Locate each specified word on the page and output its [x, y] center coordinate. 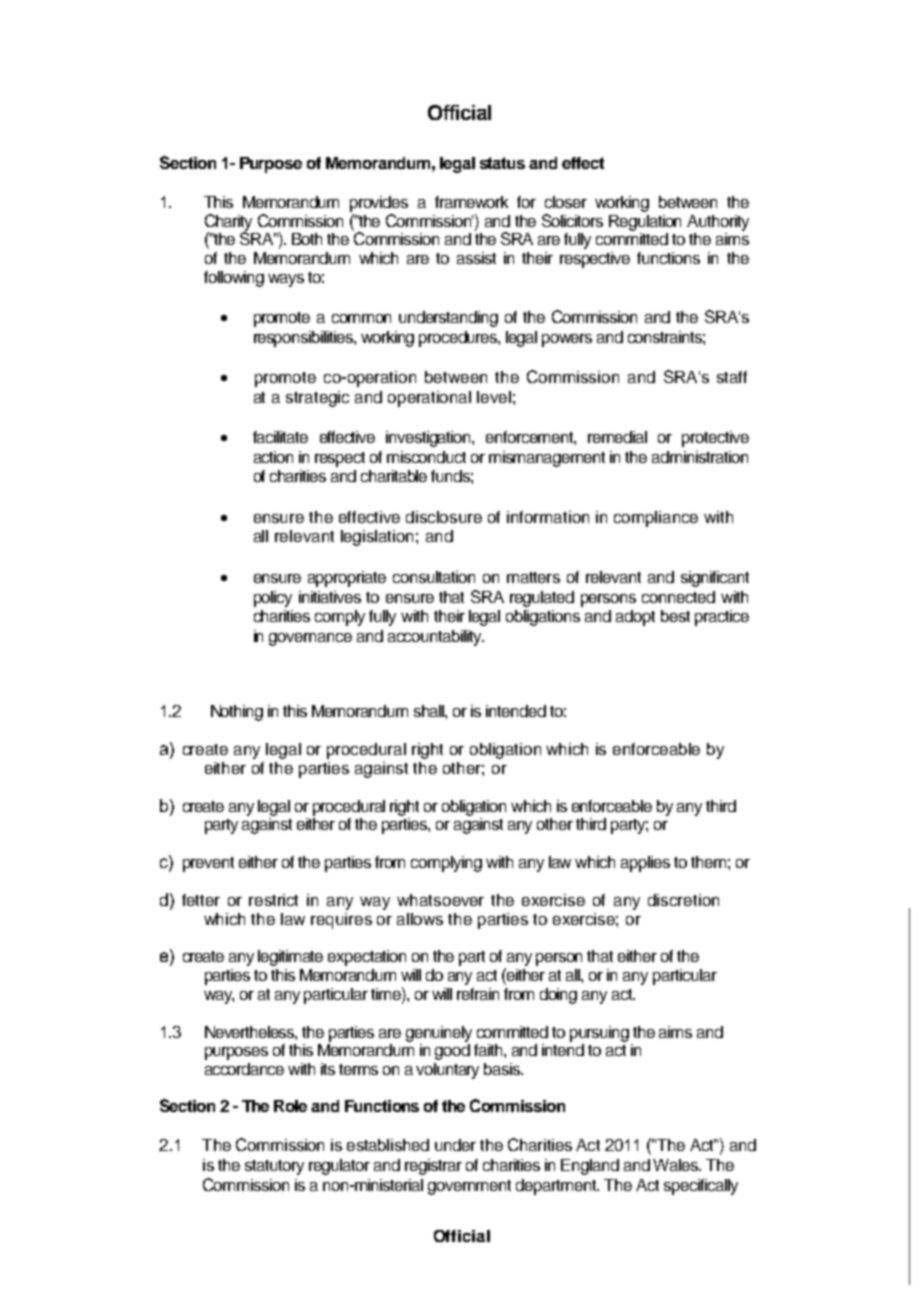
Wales [677, 1165]
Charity [228, 223]
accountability [436, 638]
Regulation [645, 223]
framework [471, 202]
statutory [274, 1167]
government [469, 1187]
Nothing [237, 713]
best [675, 616]
